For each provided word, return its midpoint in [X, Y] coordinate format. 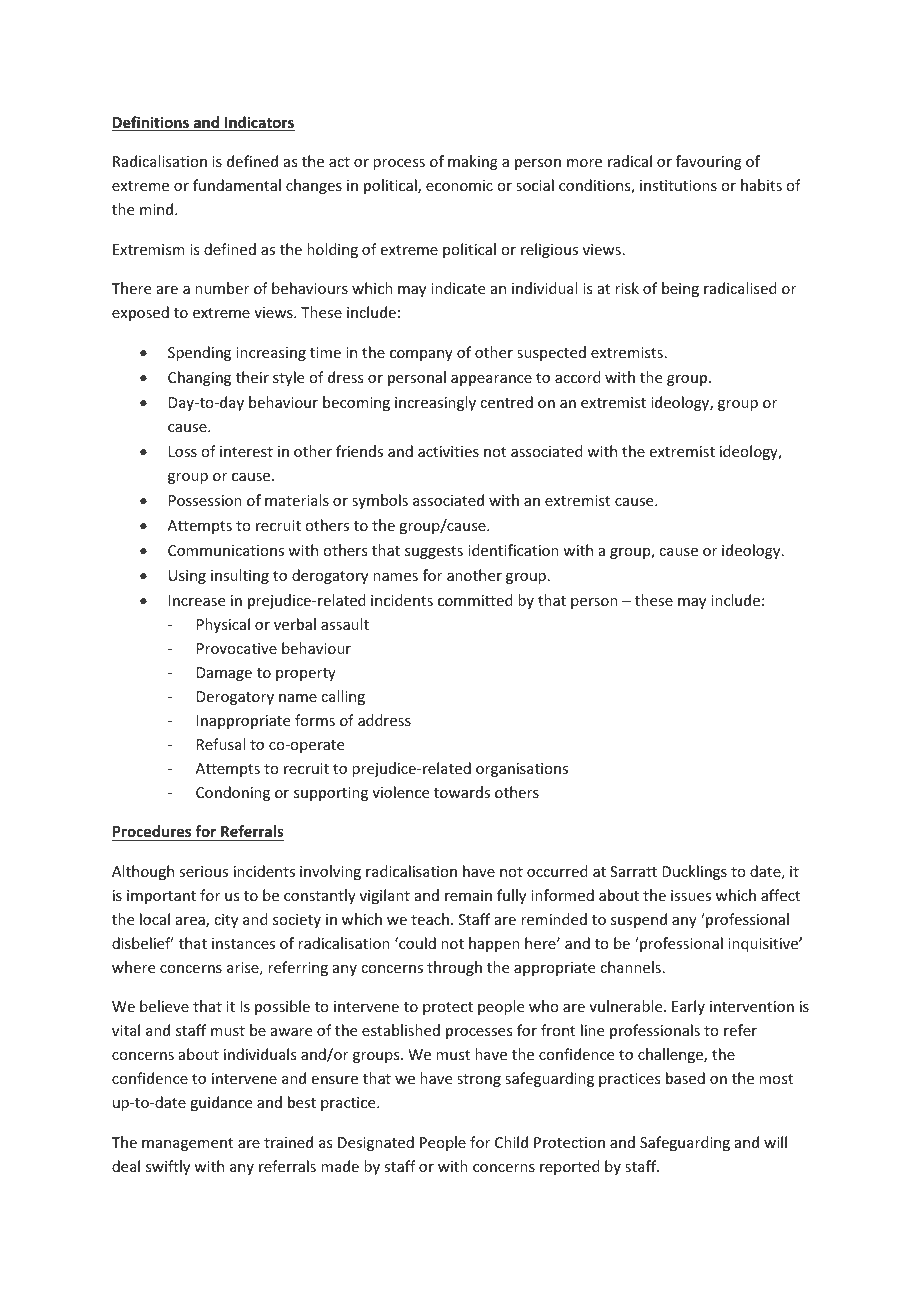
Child [511, 1142]
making [473, 162]
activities [448, 451]
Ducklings [694, 872]
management [187, 1144]
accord [578, 377]
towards [462, 792]
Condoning [233, 793]
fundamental [237, 185]
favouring [709, 162]
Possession [205, 500]
